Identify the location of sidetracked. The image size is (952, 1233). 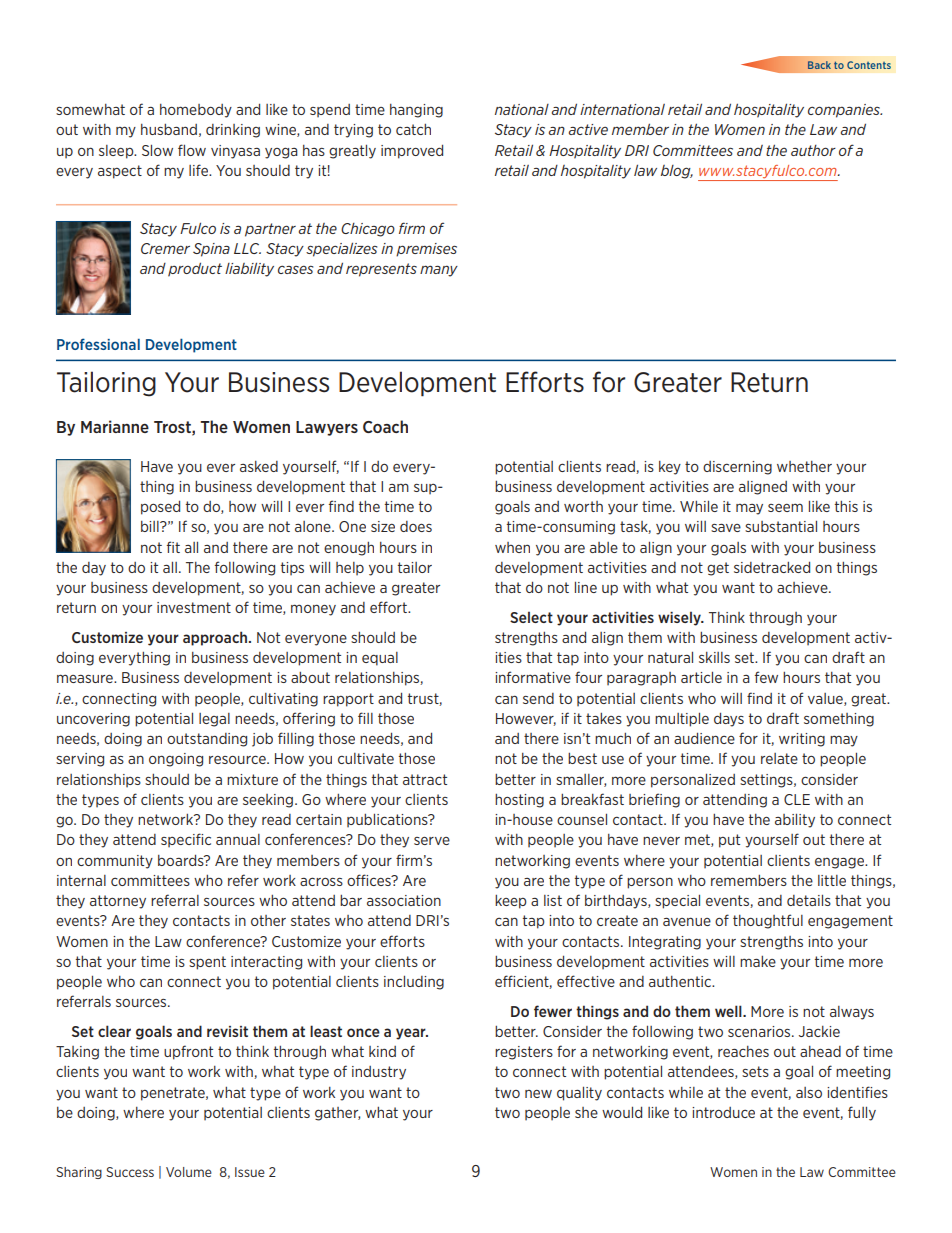
(772, 567).
